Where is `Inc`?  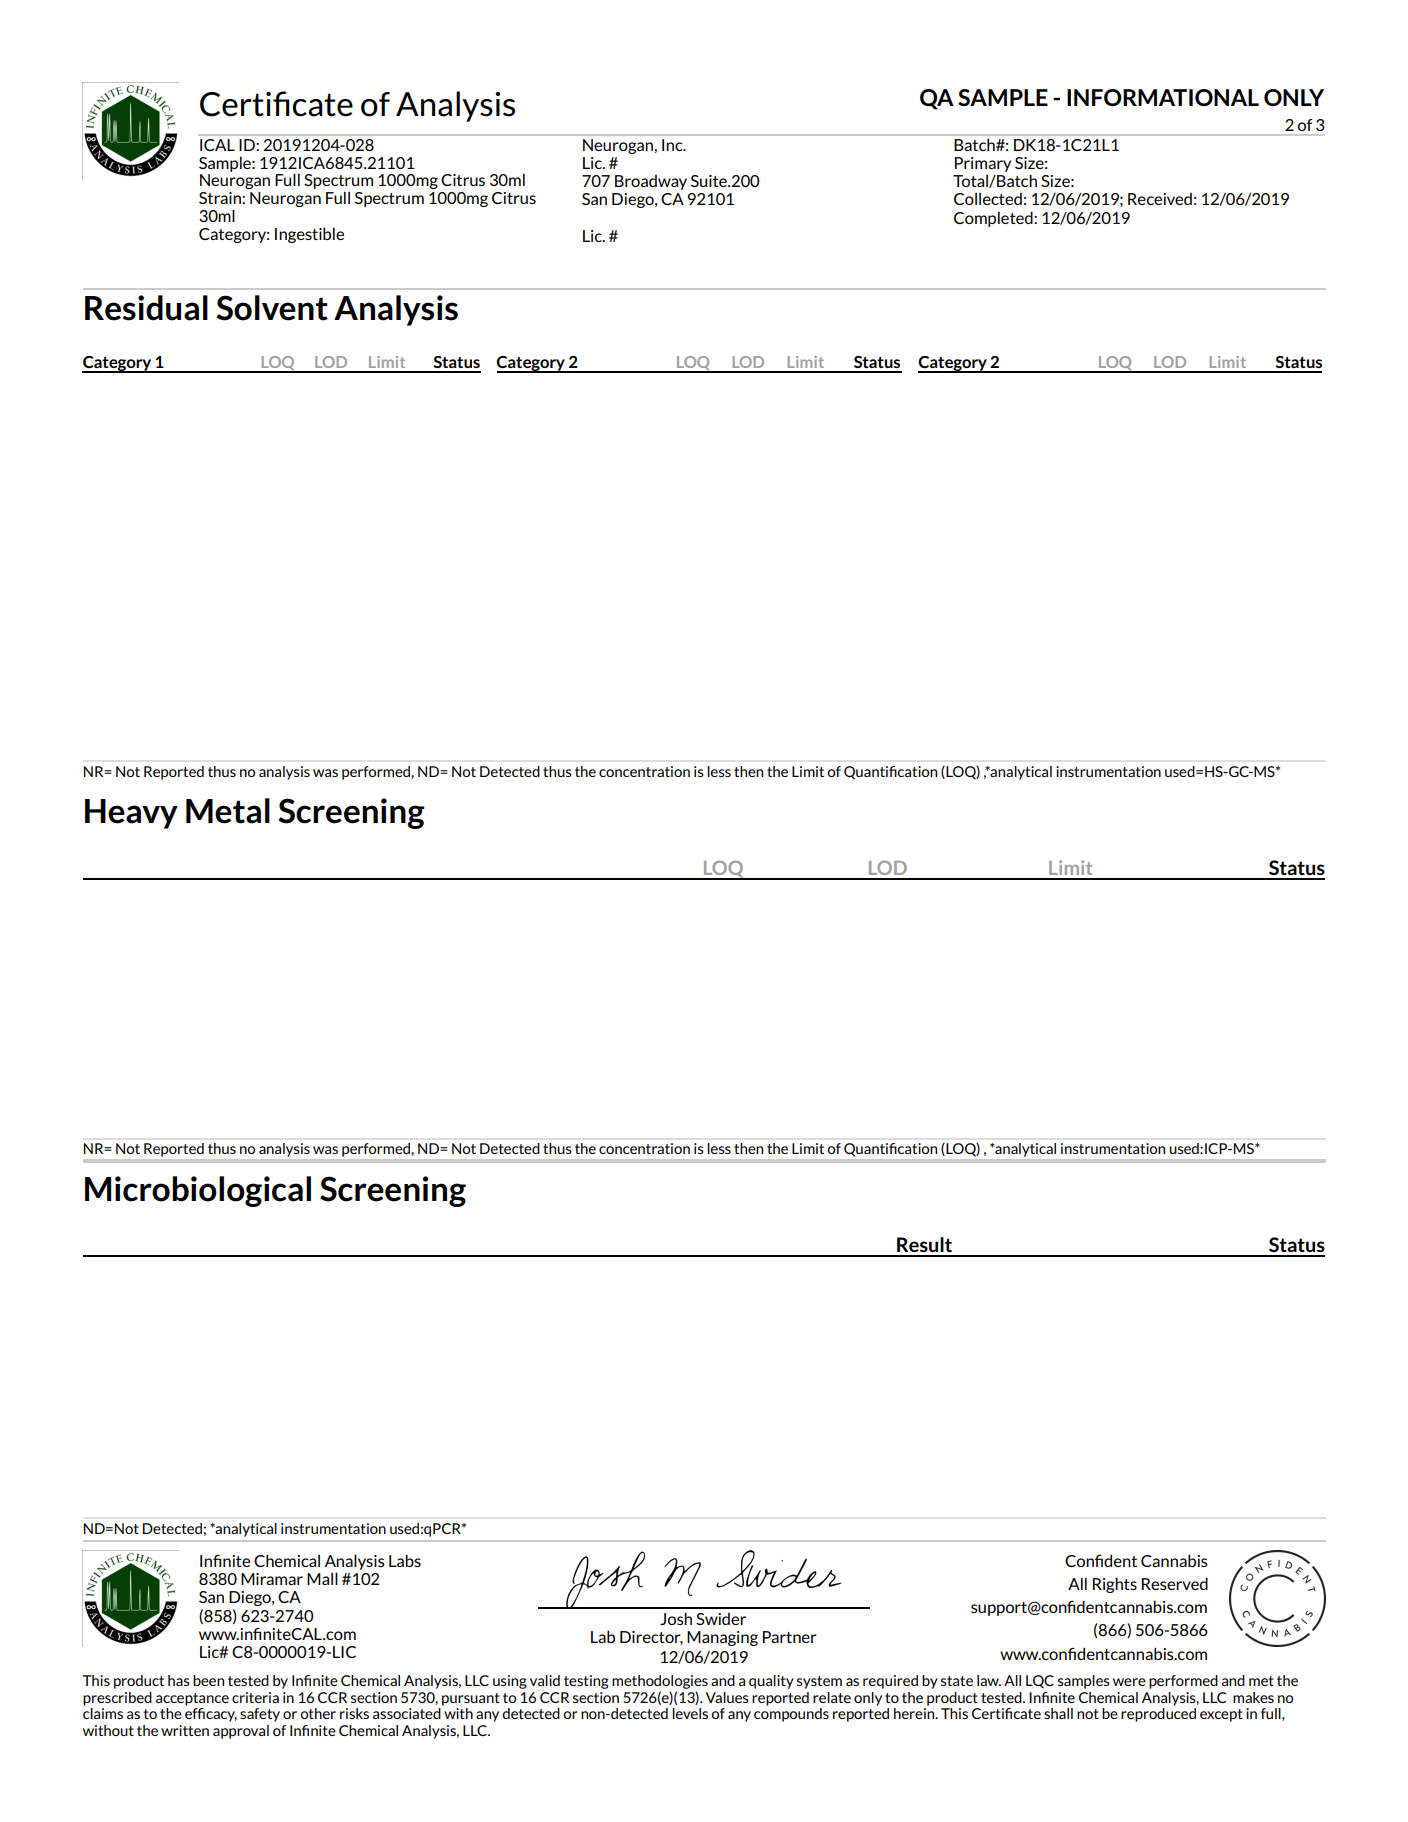
Inc is located at coordinates (673, 145).
